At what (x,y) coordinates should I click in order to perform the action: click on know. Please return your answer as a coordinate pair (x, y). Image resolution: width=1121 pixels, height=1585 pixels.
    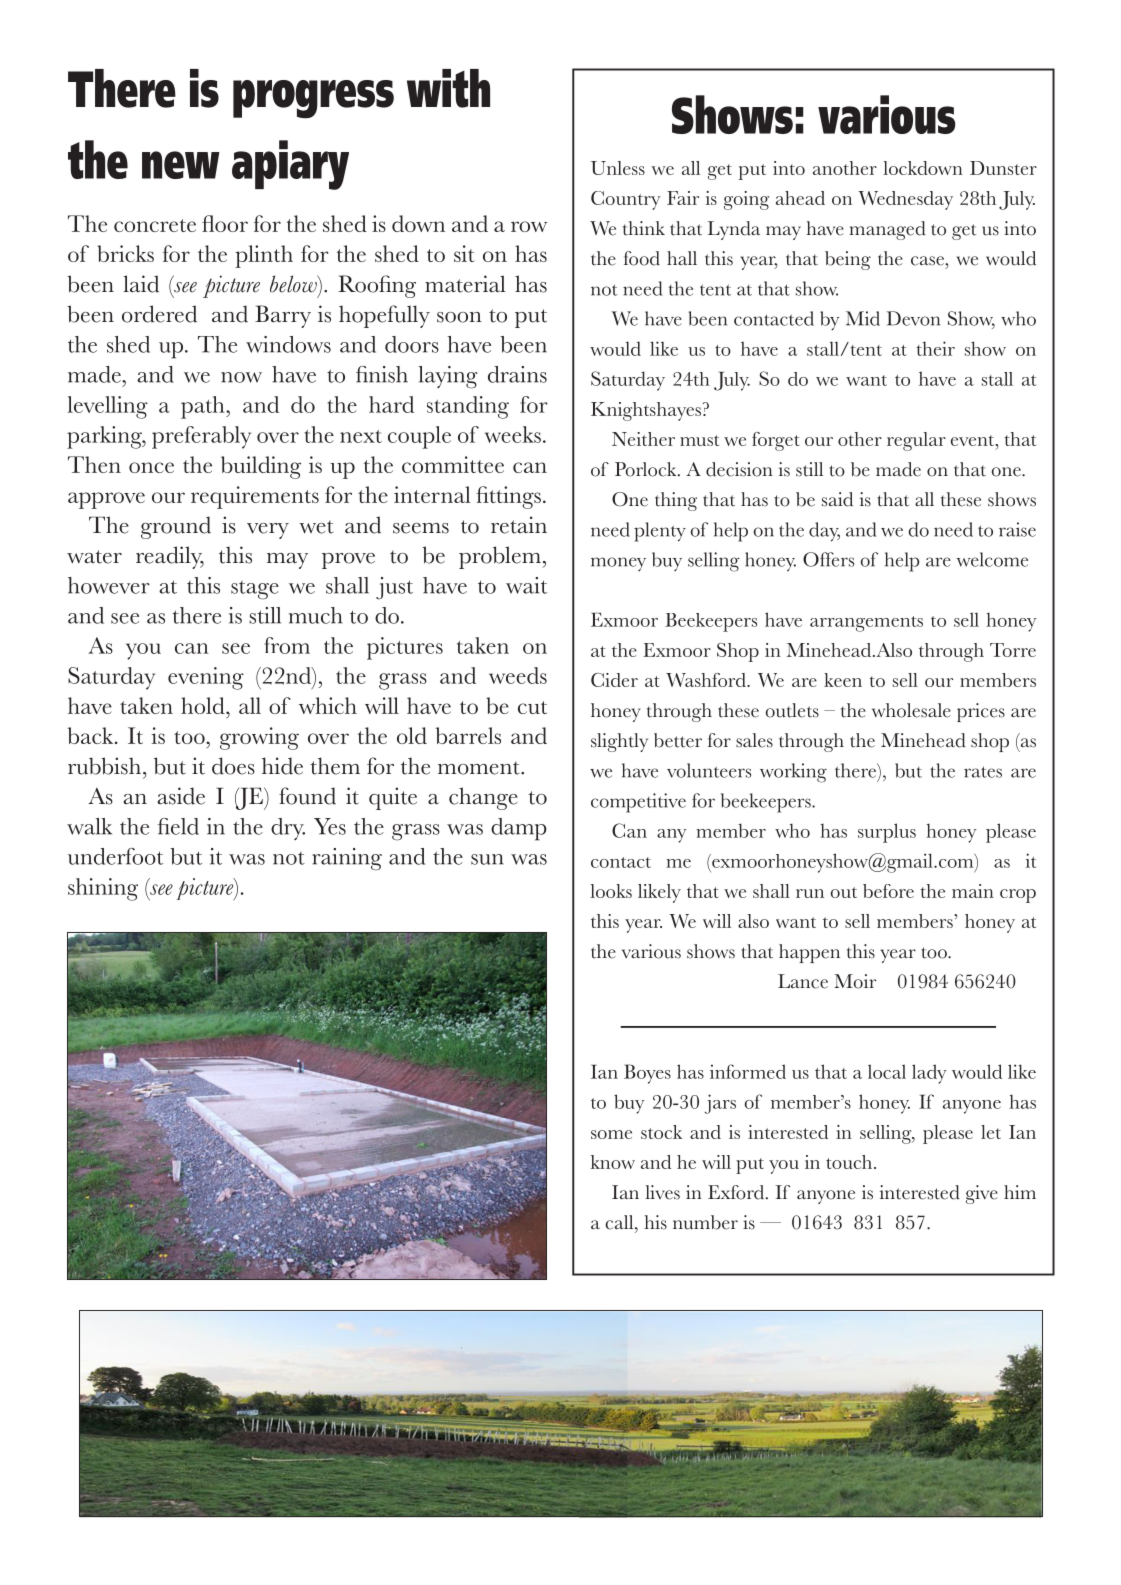
    Looking at the image, I should click on (612, 1162).
